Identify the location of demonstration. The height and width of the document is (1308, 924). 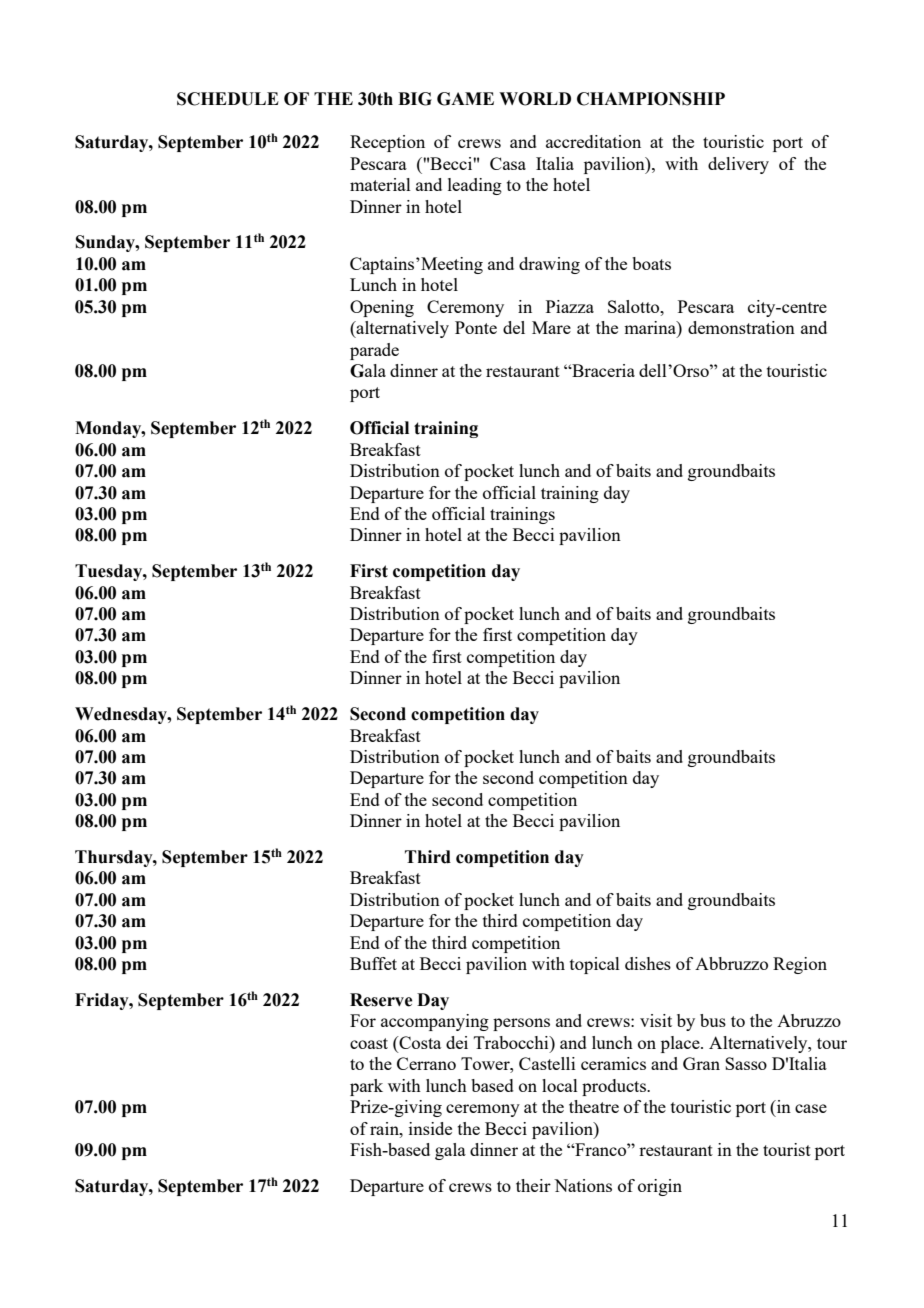
(741, 327).
